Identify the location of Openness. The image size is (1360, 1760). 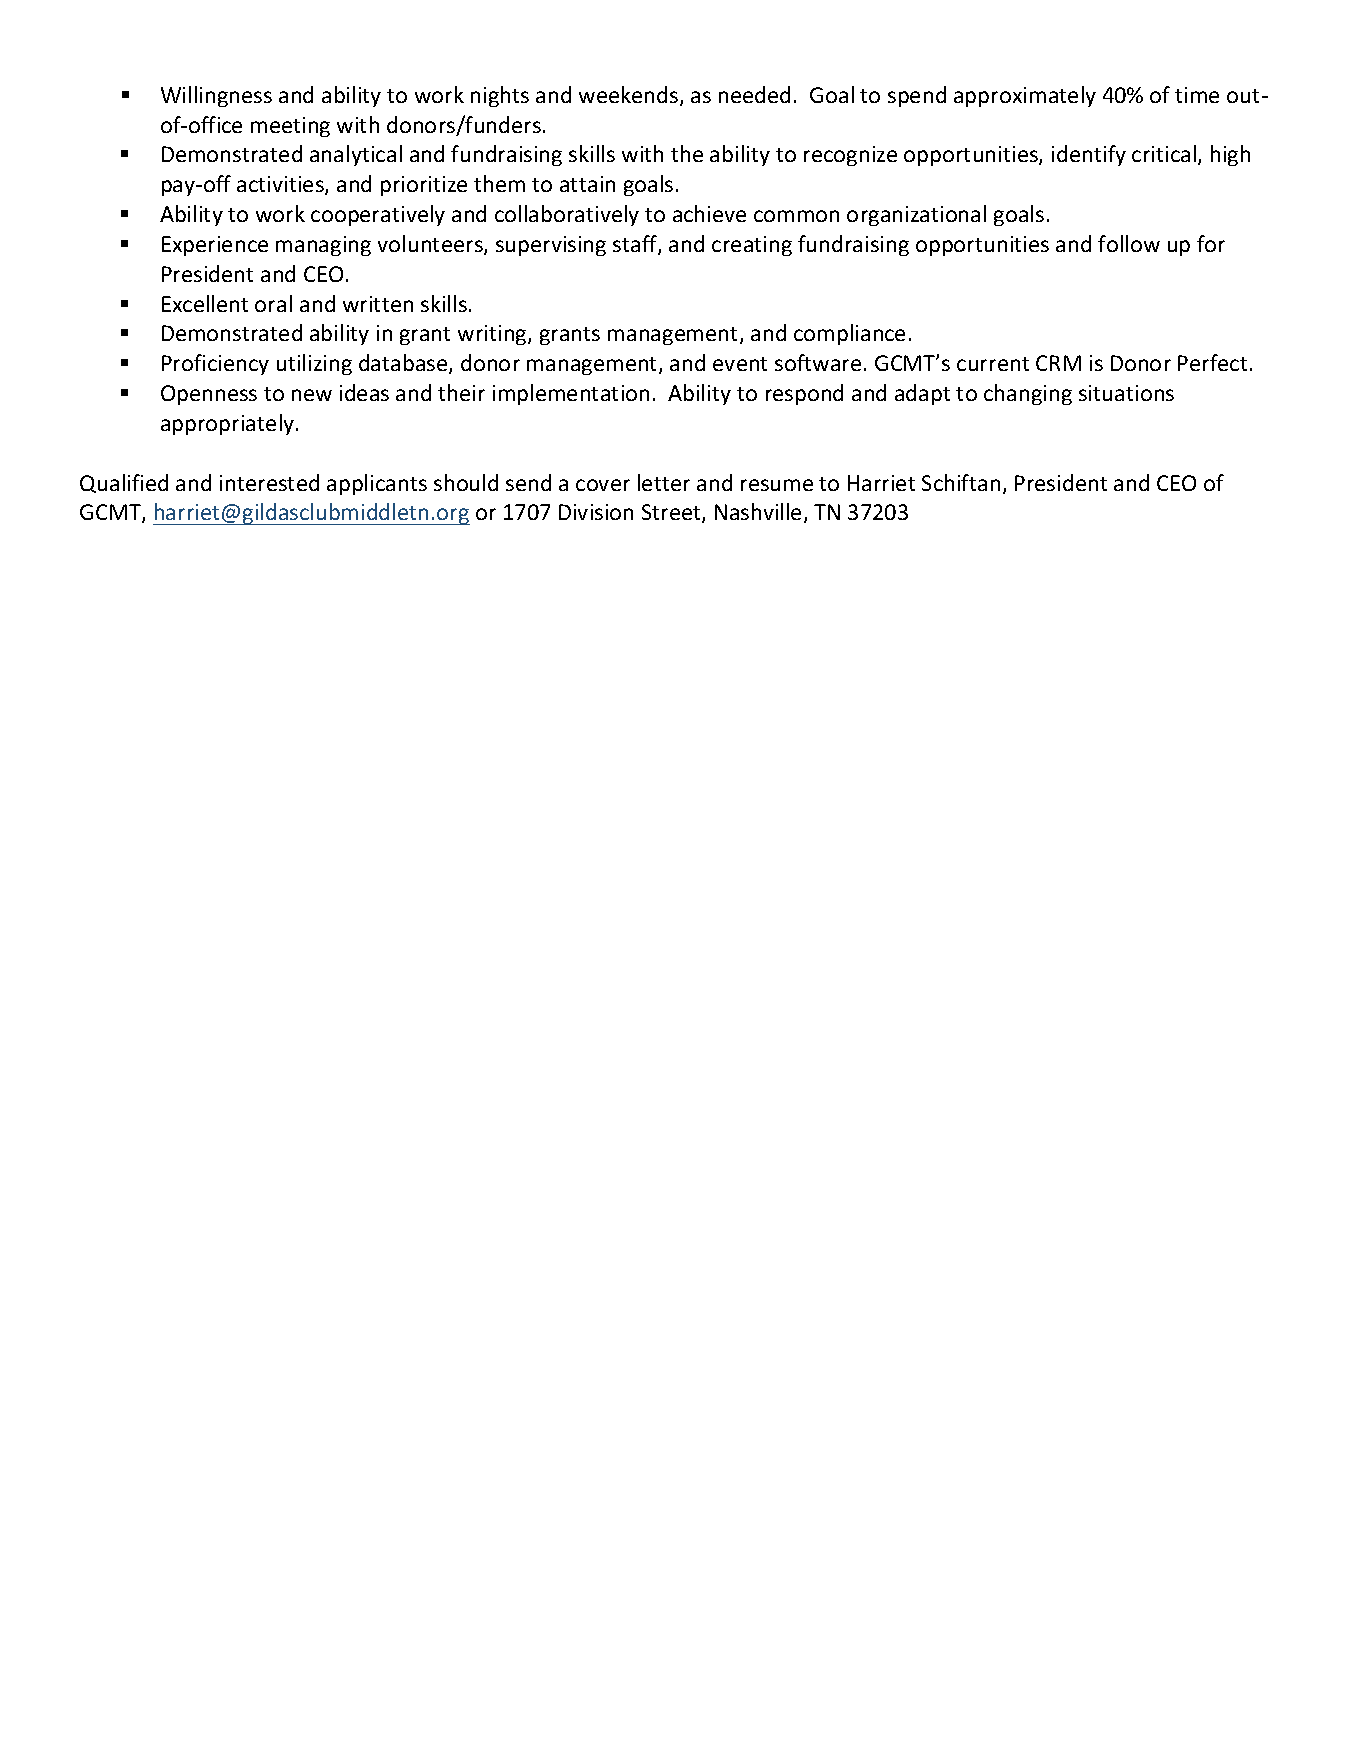
(209, 395).
